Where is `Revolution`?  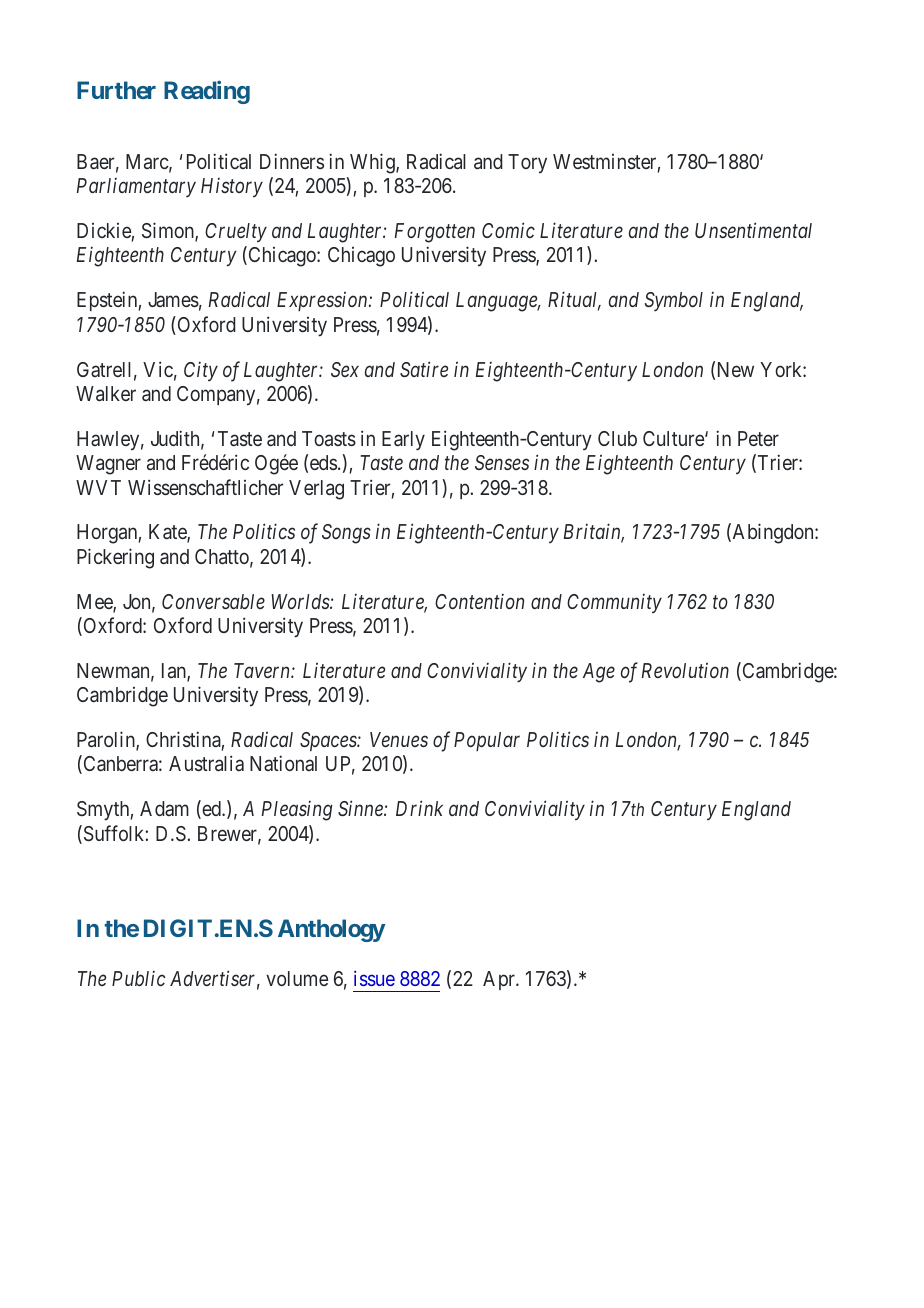 Revolution is located at coordinates (685, 670).
